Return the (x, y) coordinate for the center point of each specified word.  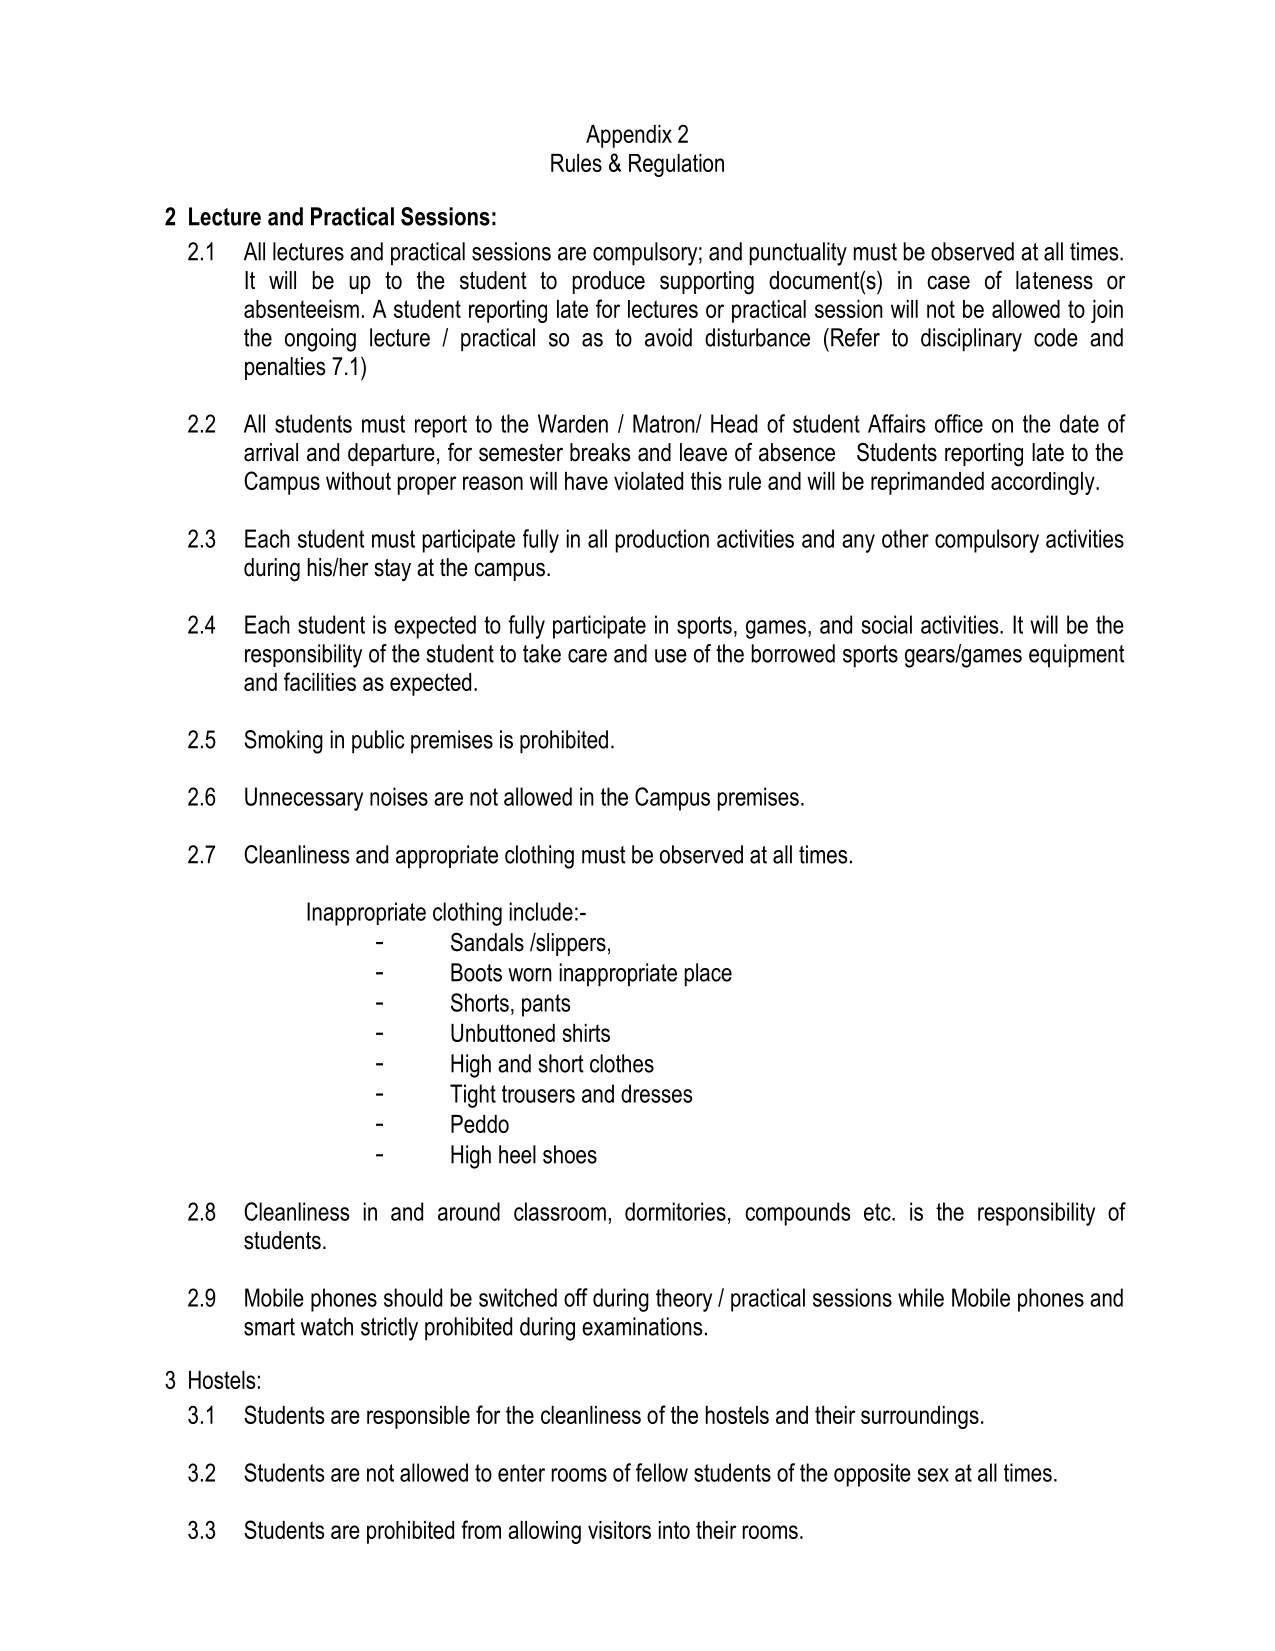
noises (399, 796)
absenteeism (301, 309)
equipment (1077, 656)
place (708, 975)
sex (933, 1475)
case (948, 282)
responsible (418, 1417)
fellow (662, 1472)
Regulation (676, 165)
